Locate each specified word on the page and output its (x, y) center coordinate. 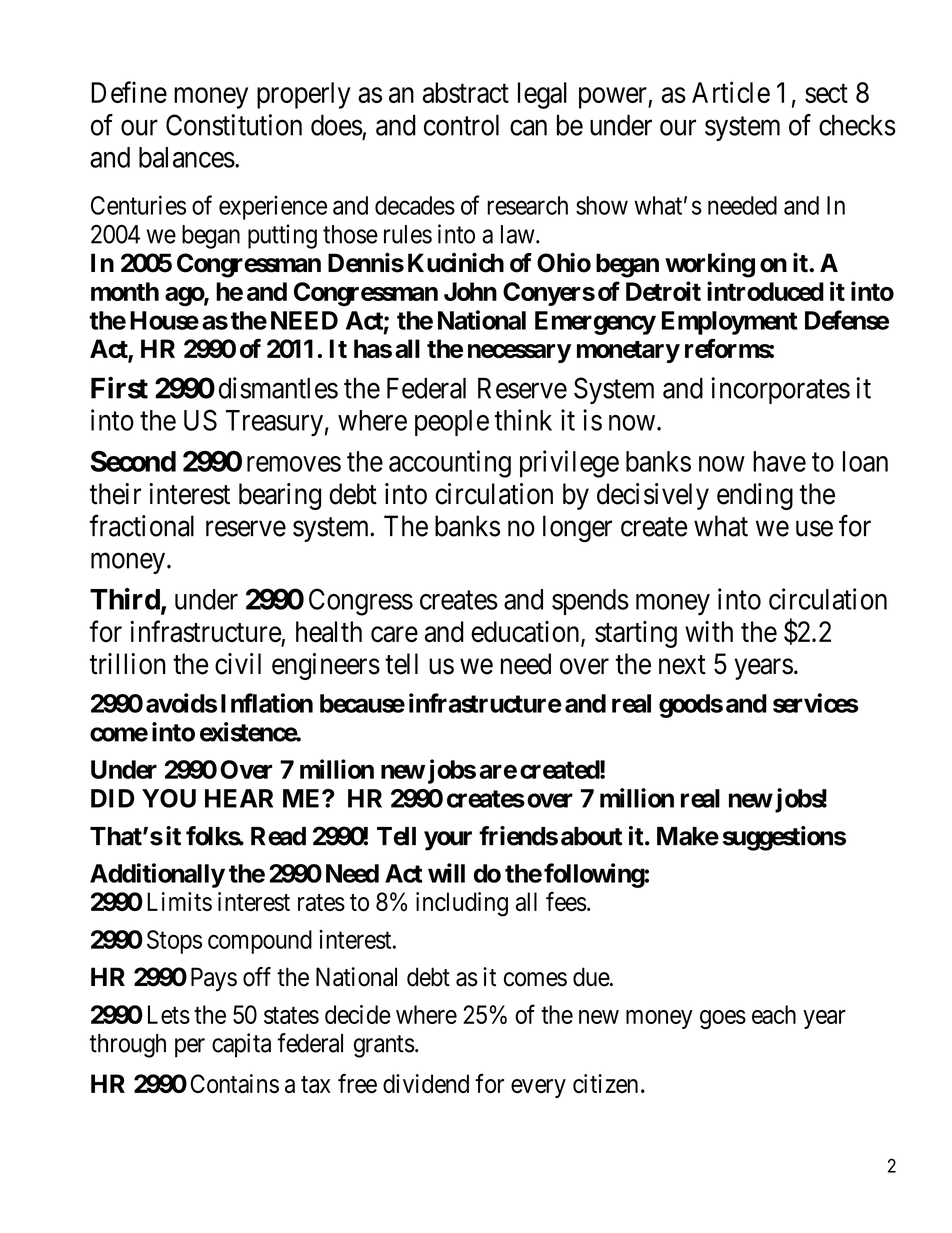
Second (133, 461)
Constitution (234, 125)
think (523, 420)
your (448, 841)
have (779, 461)
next (682, 665)
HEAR (239, 798)
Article (731, 92)
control (461, 125)
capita (241, 1045)
